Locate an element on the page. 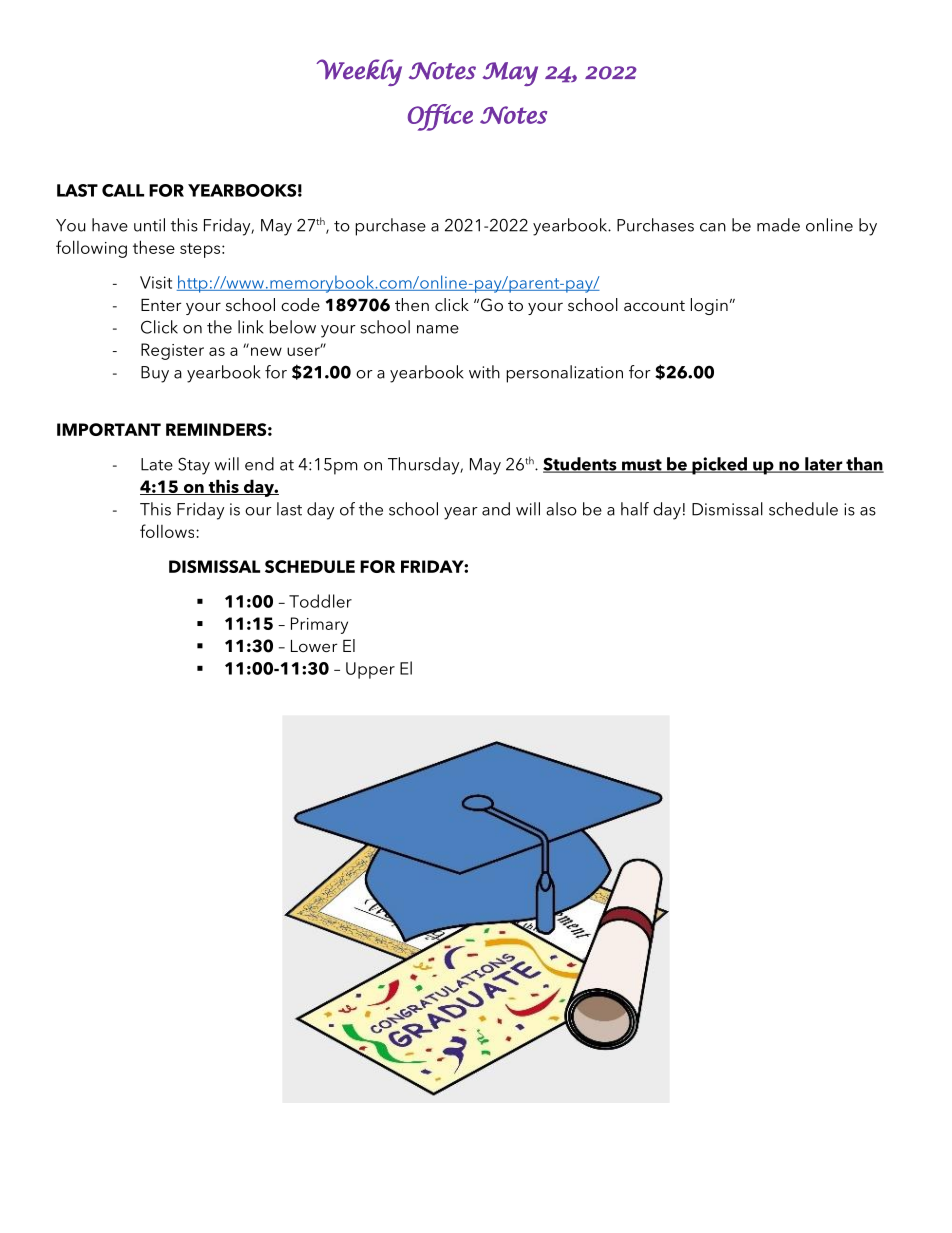 This page has height=1233, width=952. until is located at coordinates (149, 225).
